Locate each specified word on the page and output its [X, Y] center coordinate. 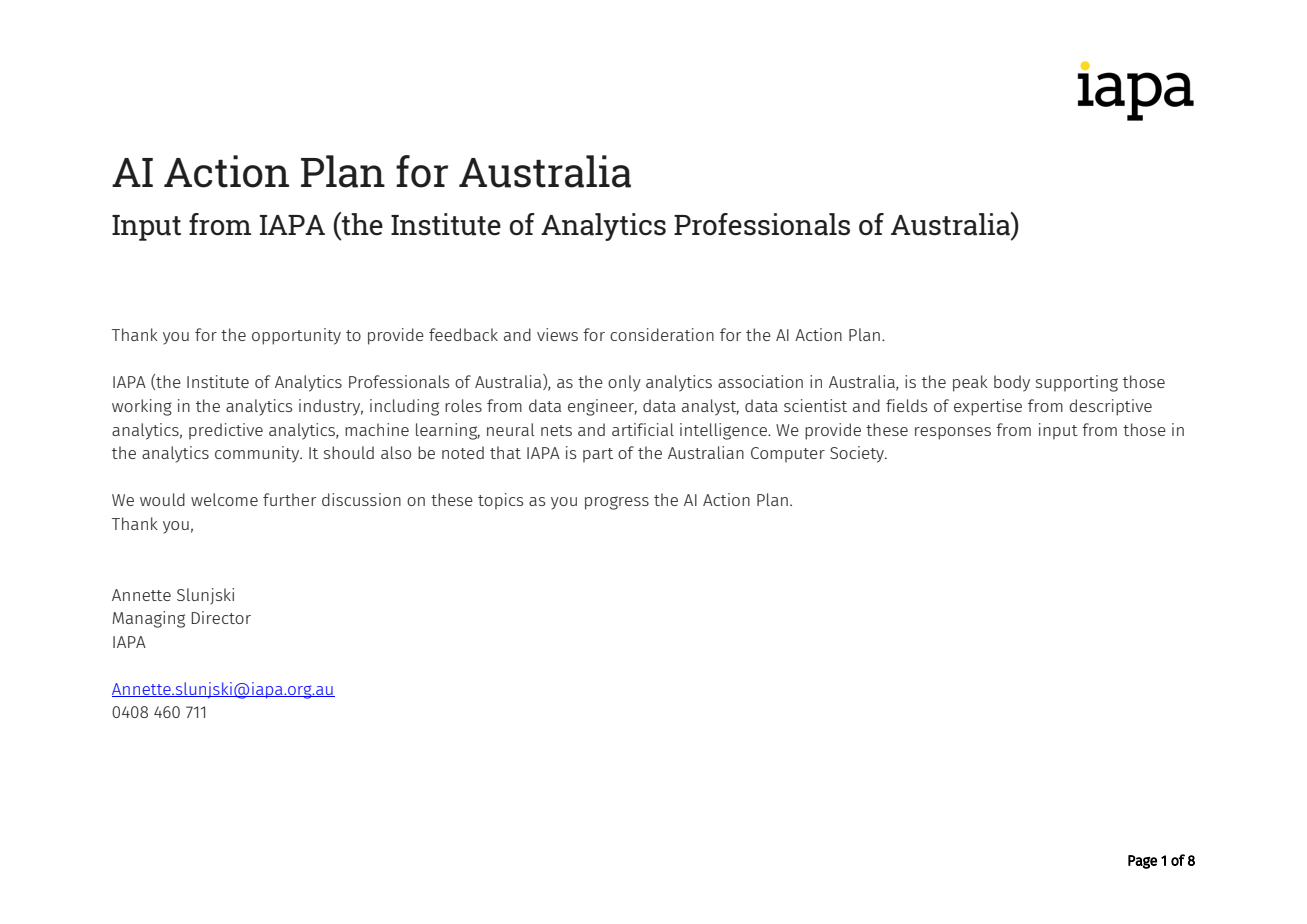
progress [617, 503]
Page [1142, 862]
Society [858, 454]
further [289, 499]
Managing [148, 619]
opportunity [296, 336]
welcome [224, 499]
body [1012, 383]
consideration [662, 334]
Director [221, 617]
